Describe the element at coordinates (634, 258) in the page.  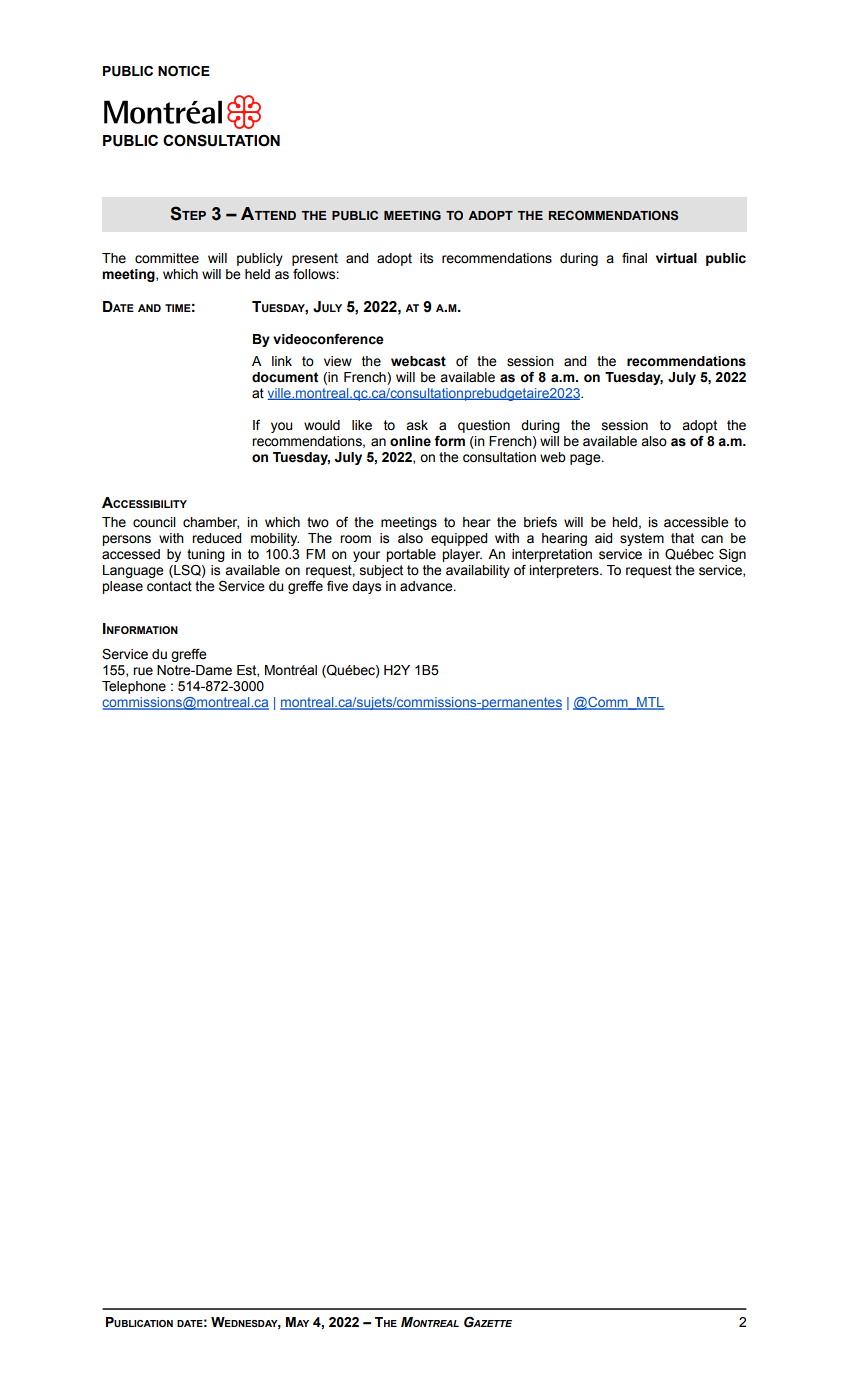
I see `final` at that location.
